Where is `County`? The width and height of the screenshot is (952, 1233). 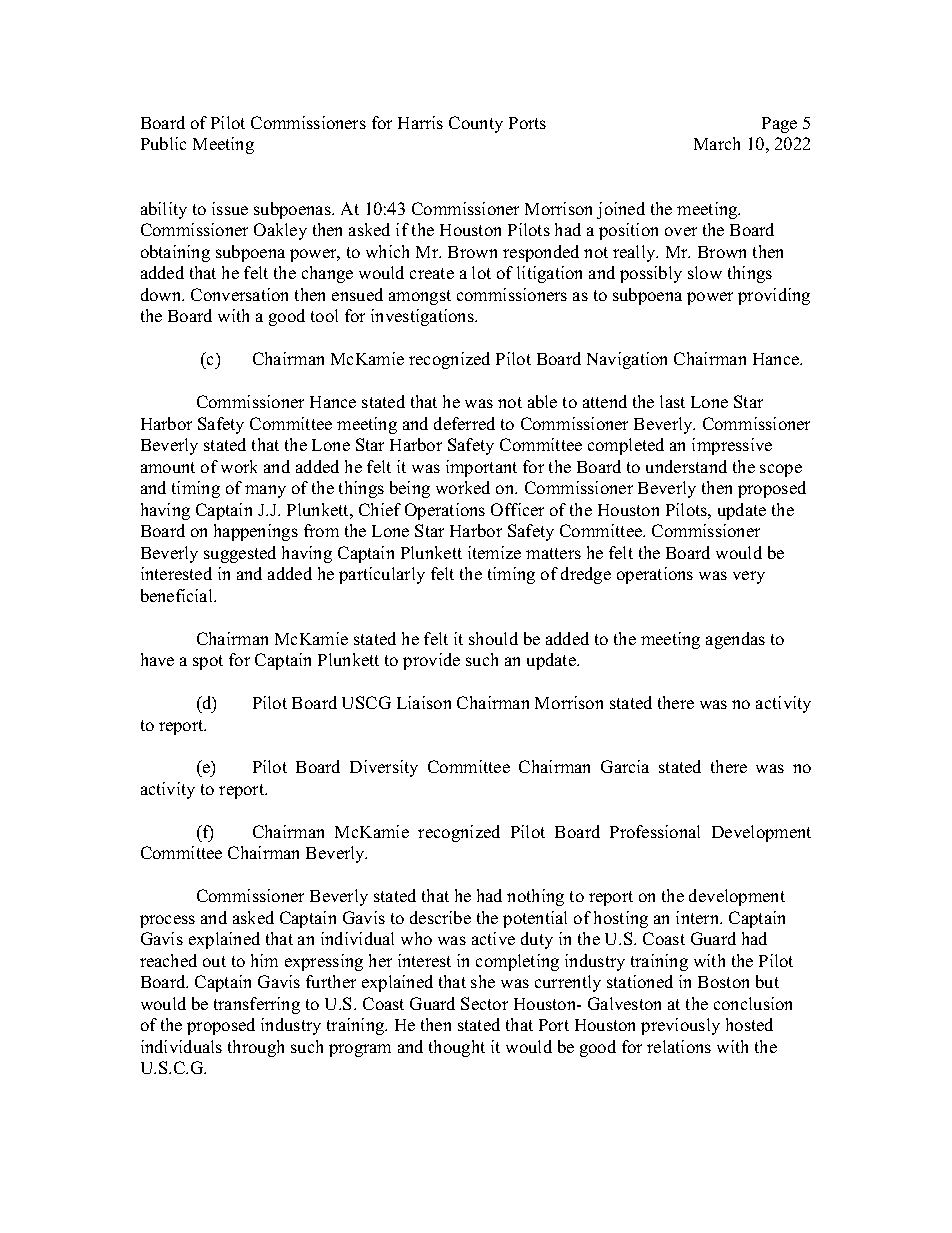
County is located at coordinates (476, 124).
